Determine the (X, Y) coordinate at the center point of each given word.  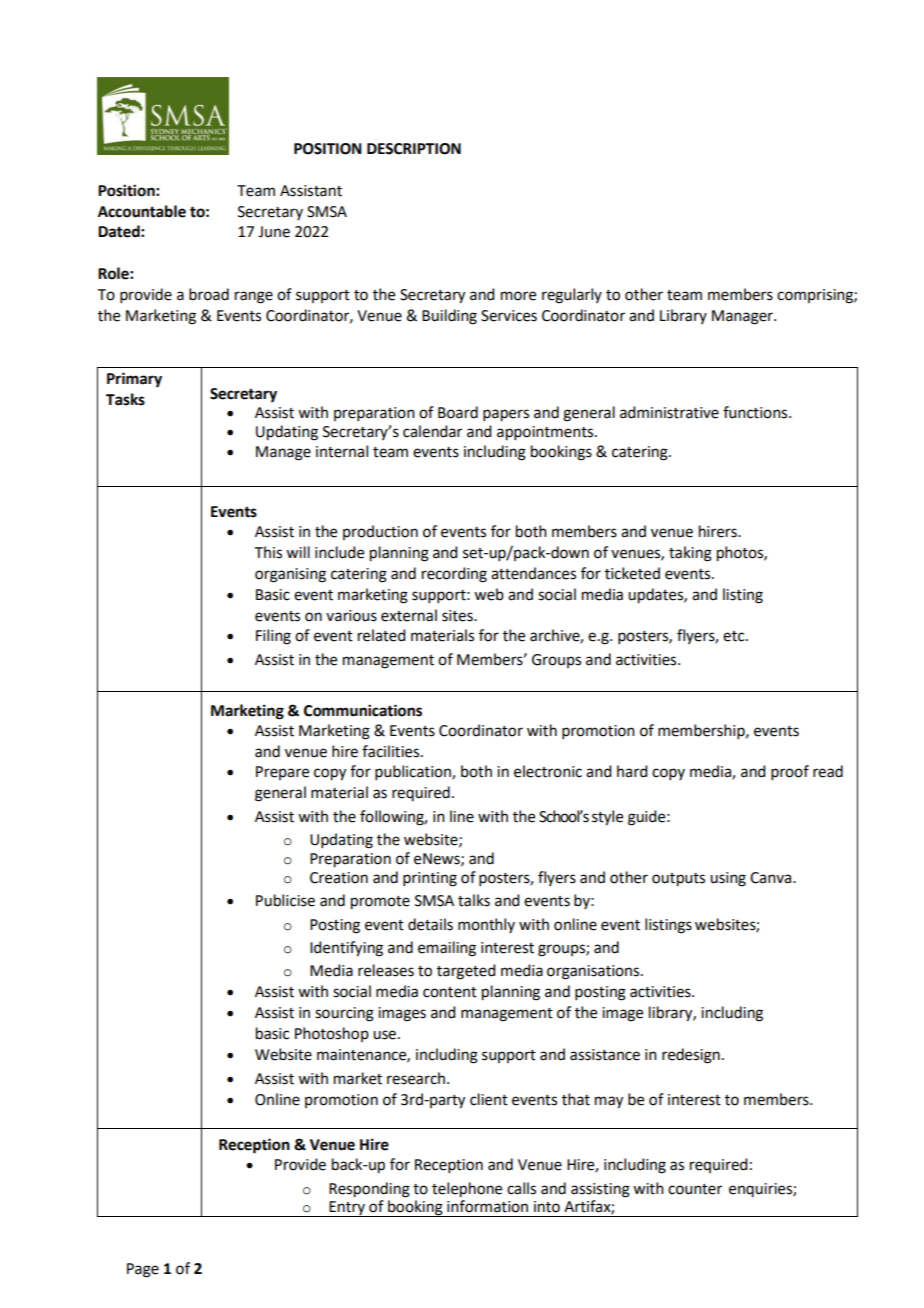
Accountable (142, 211)
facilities (392, 751)
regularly (572, 296)
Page (143, 1270)
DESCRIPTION (414, 149)
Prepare (282, 773)
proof (790, 772)
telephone (467, 1190)
